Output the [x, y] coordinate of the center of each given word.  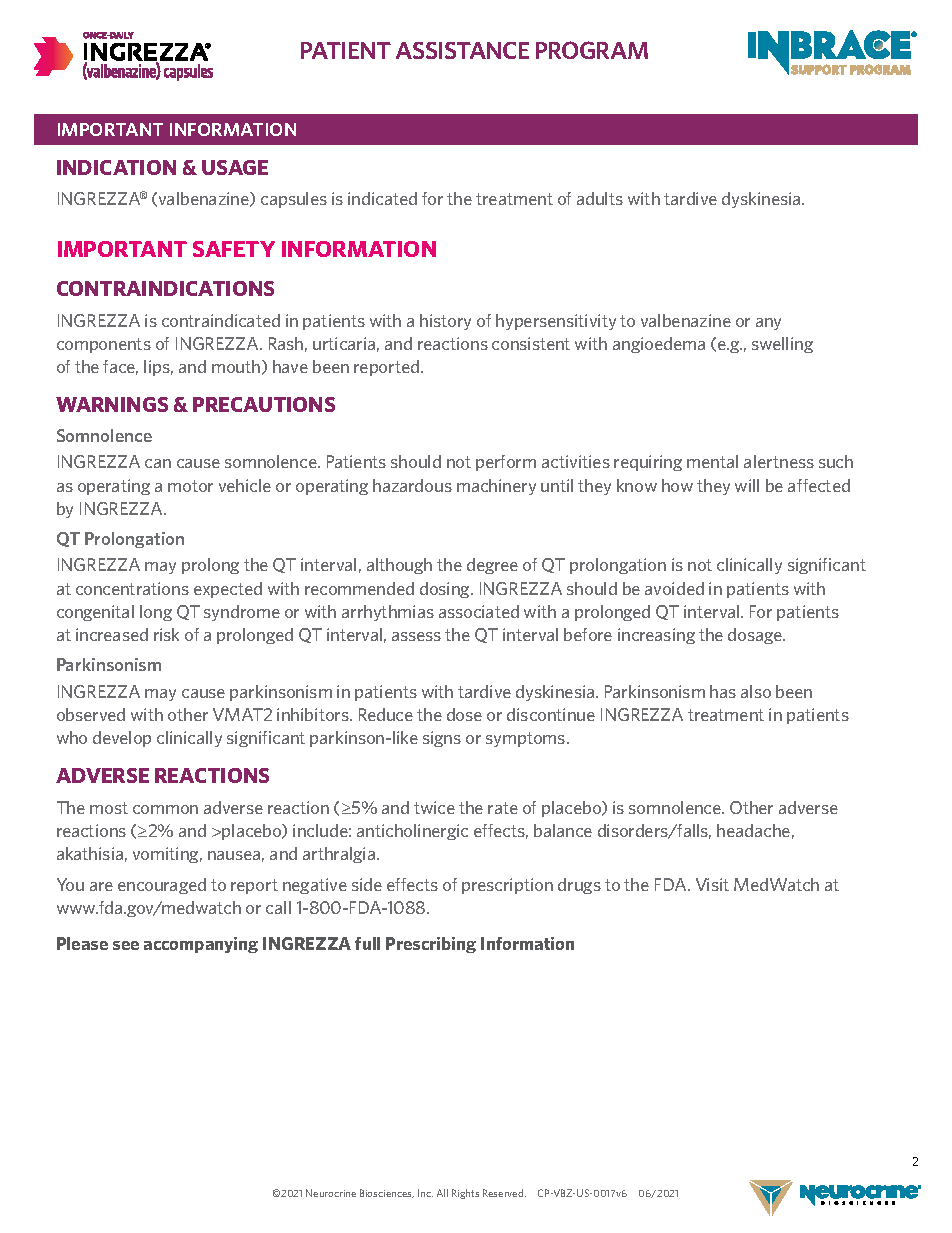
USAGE [235, 167]
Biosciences [387, 1193]
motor [190, 486]
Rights [465, 1194]
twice [434, 807]
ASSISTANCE [462, 50]
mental [712, 461]
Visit [712, 884]
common [165, 809]
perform [506, 463]
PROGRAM [592, 50]
